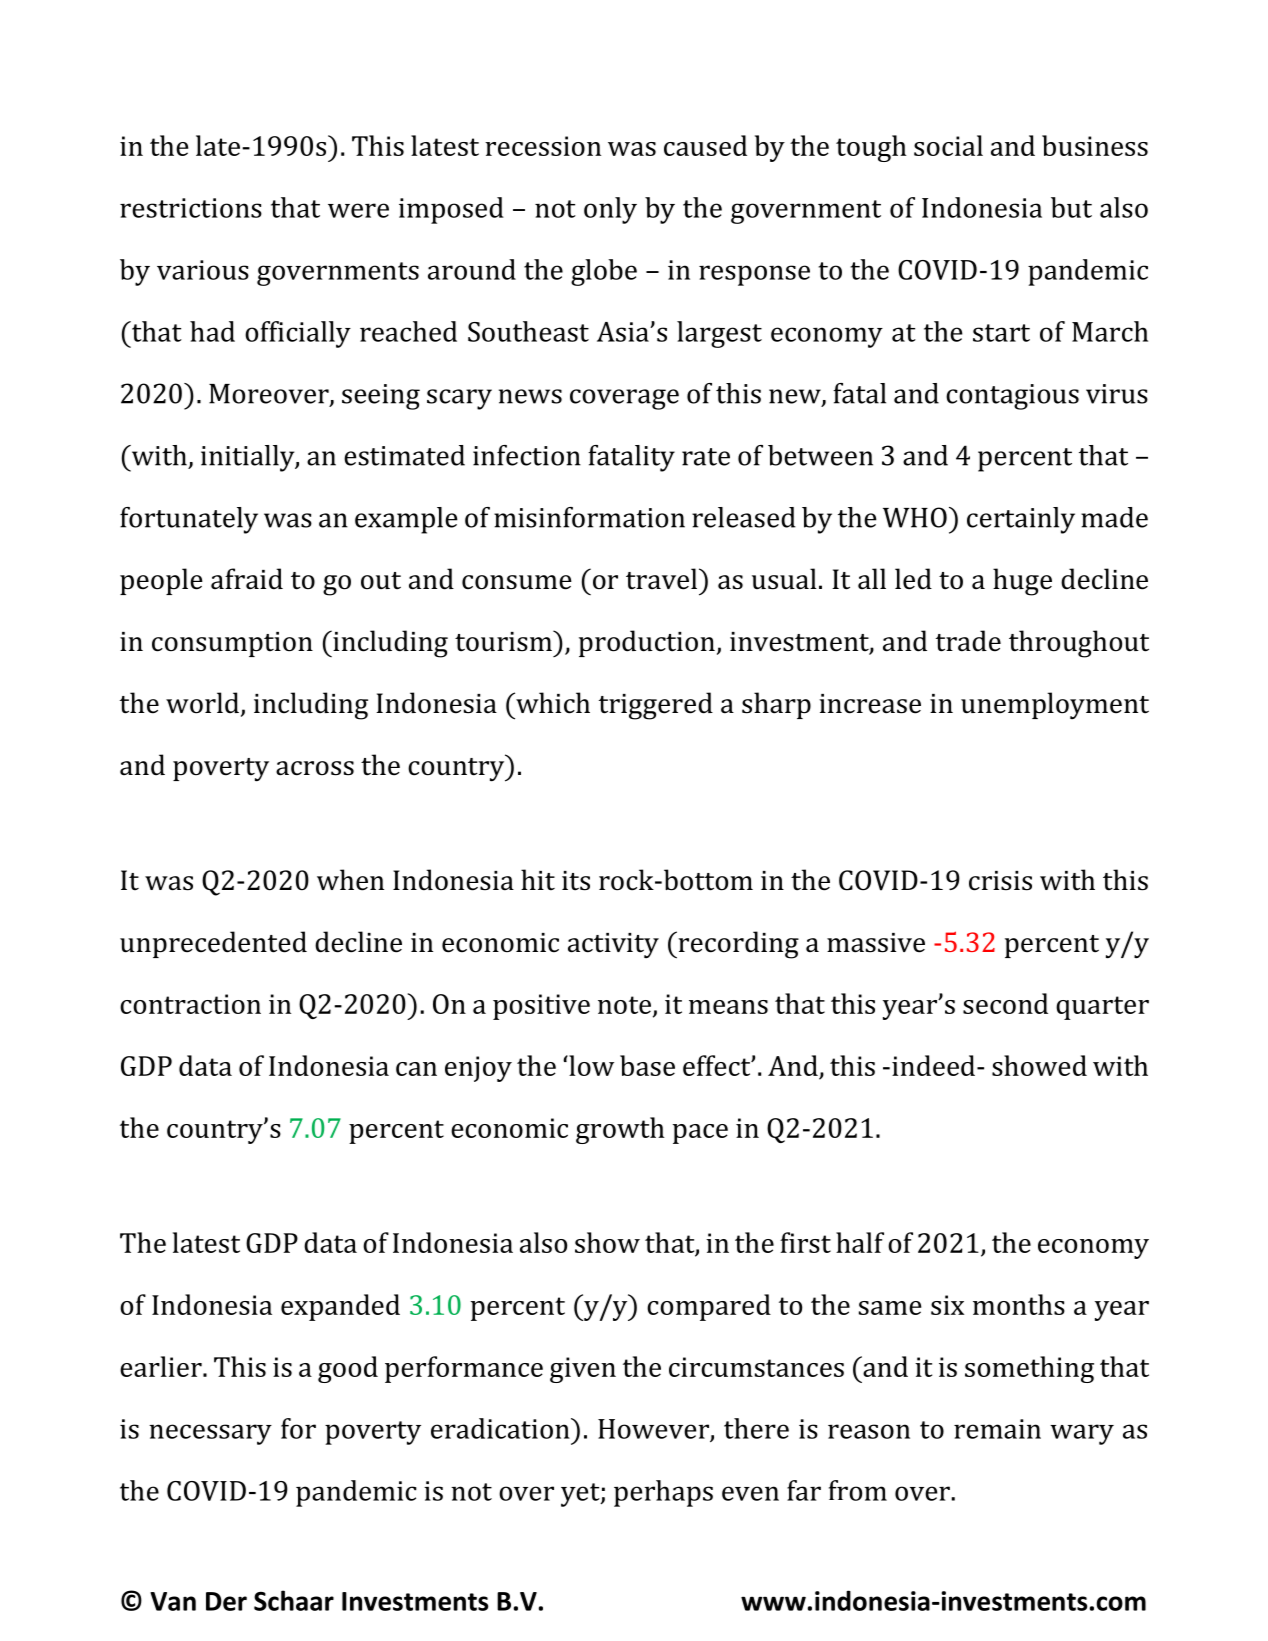 Image resolution: width=1268 pixels, height=1641 pixels. I want to click on were, so click(358, 210).
